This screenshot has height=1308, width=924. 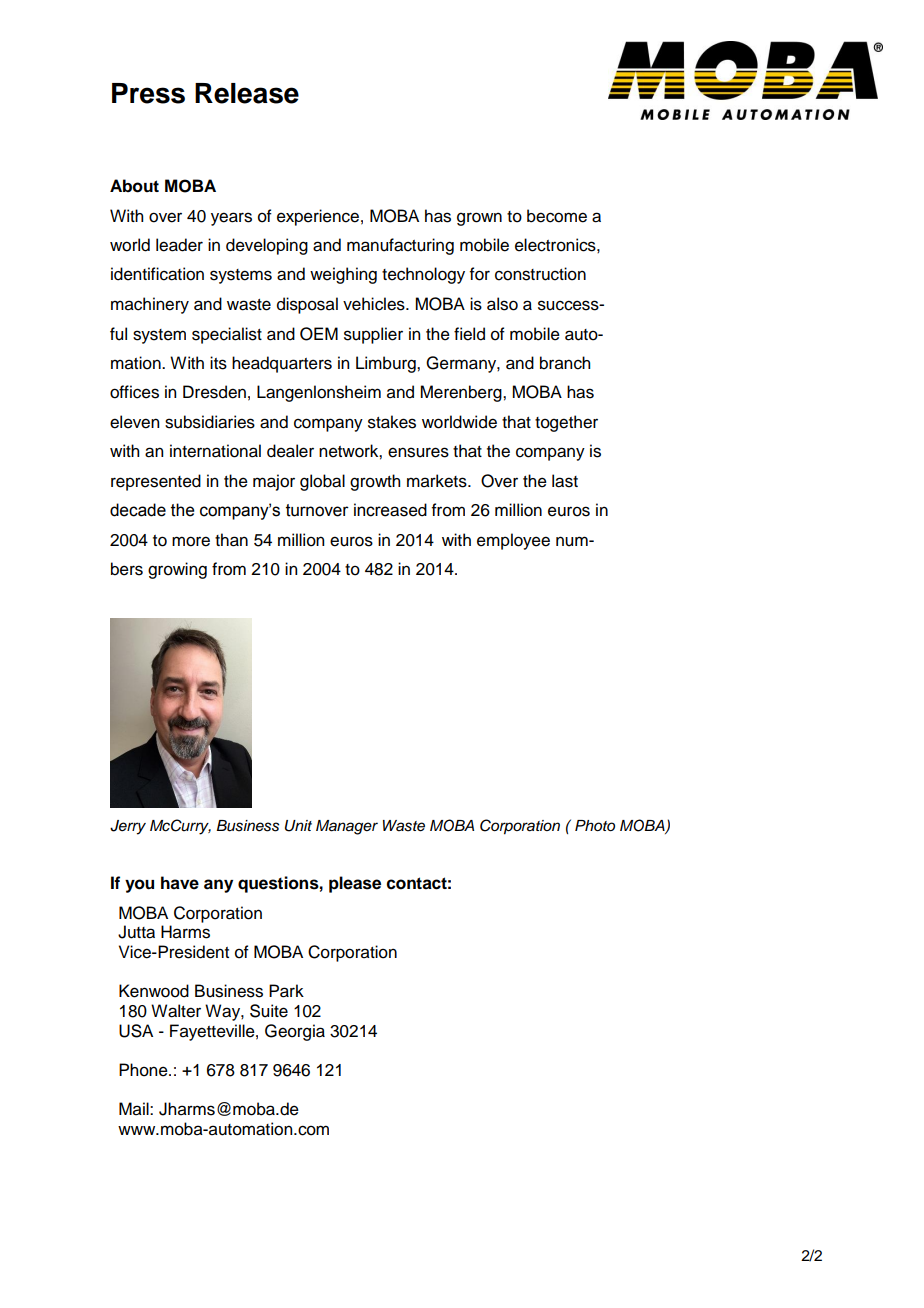 I want to click on Walter, so click(x=176, y=1011).
